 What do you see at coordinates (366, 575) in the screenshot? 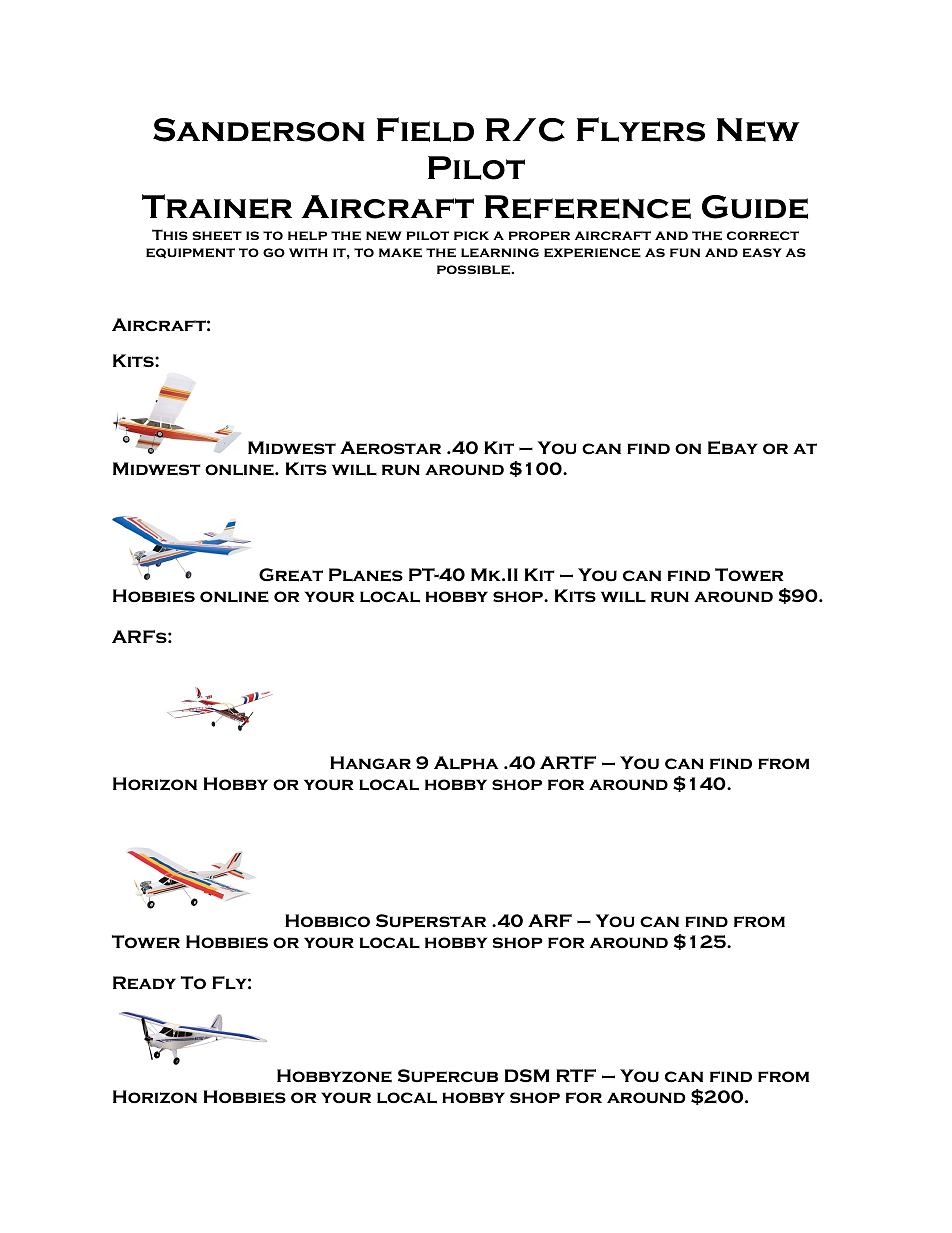
I see `Planes` at bounding box center [366, 575].
